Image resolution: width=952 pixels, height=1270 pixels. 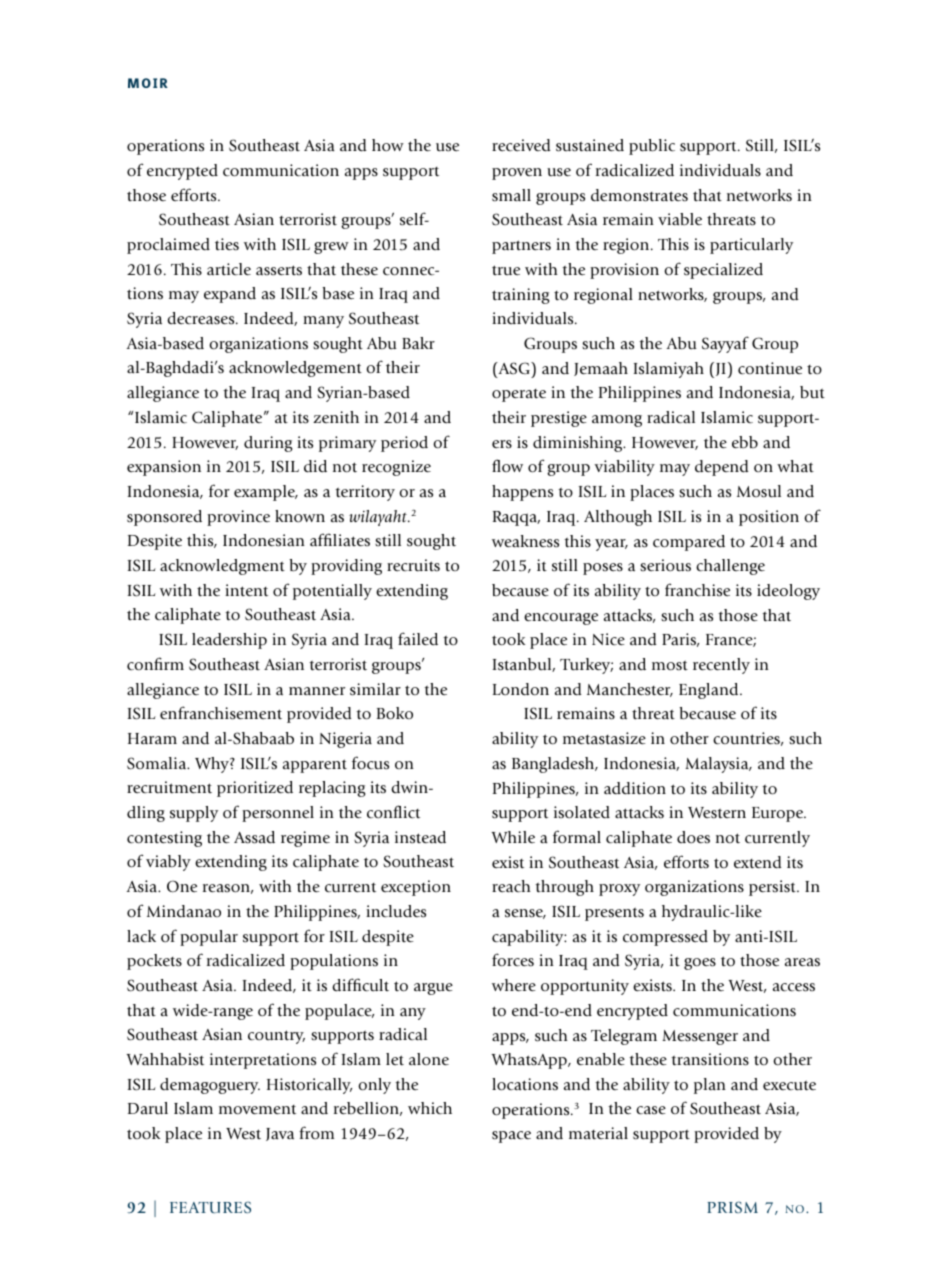 What do you see at coordinates (721, 666) in the image?
I see `recently` at bounding box center [721, 666].
